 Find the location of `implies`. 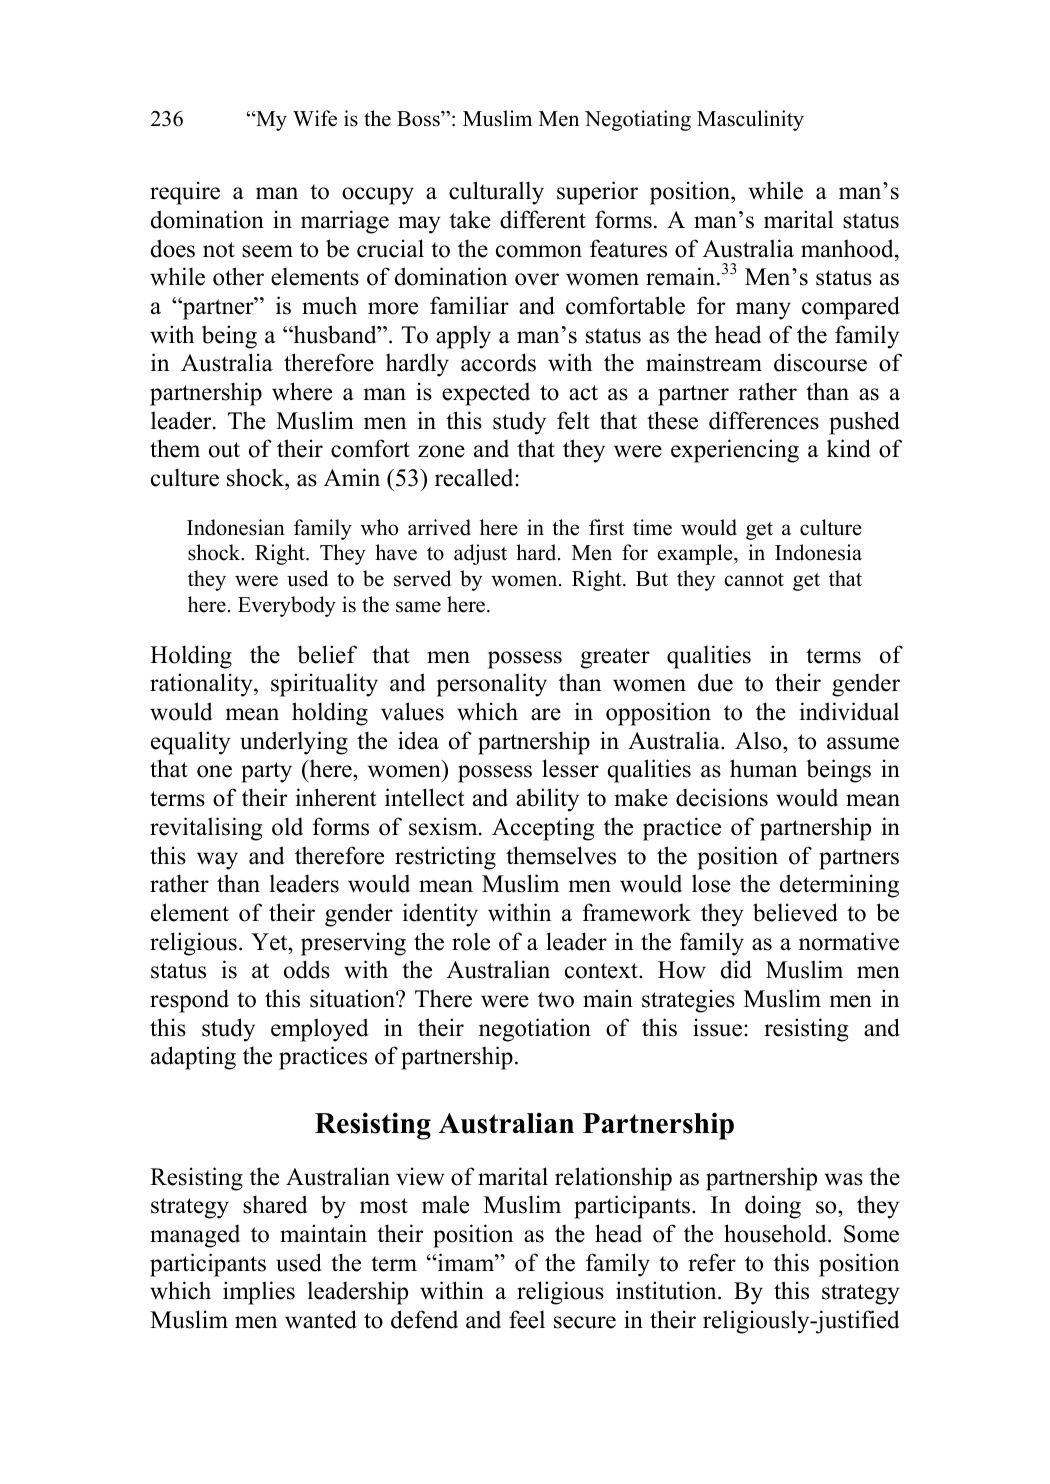

implies is located at coordinates (259, 1293).
